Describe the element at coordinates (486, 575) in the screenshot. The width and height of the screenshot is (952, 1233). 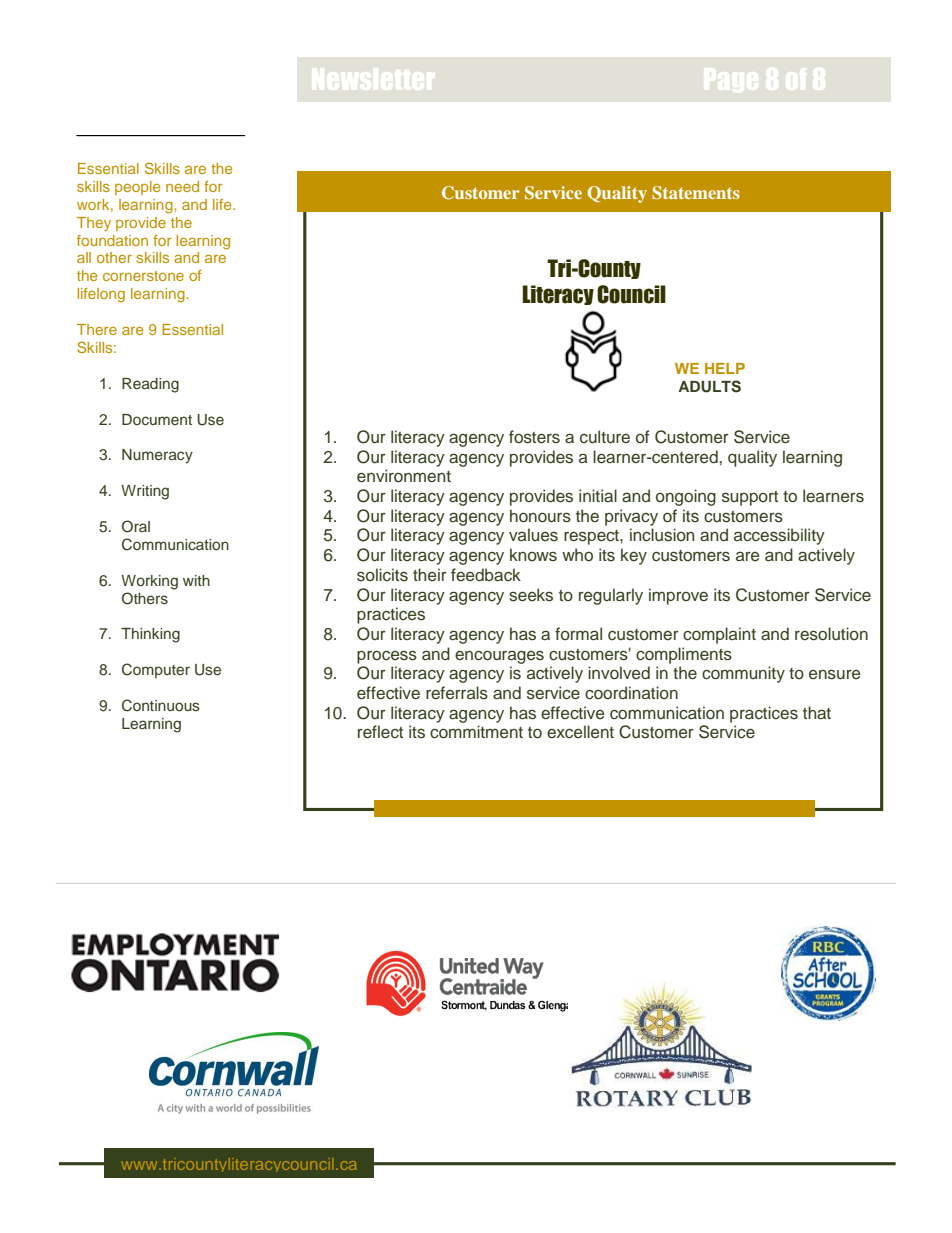
I see `feedback` at that location.
